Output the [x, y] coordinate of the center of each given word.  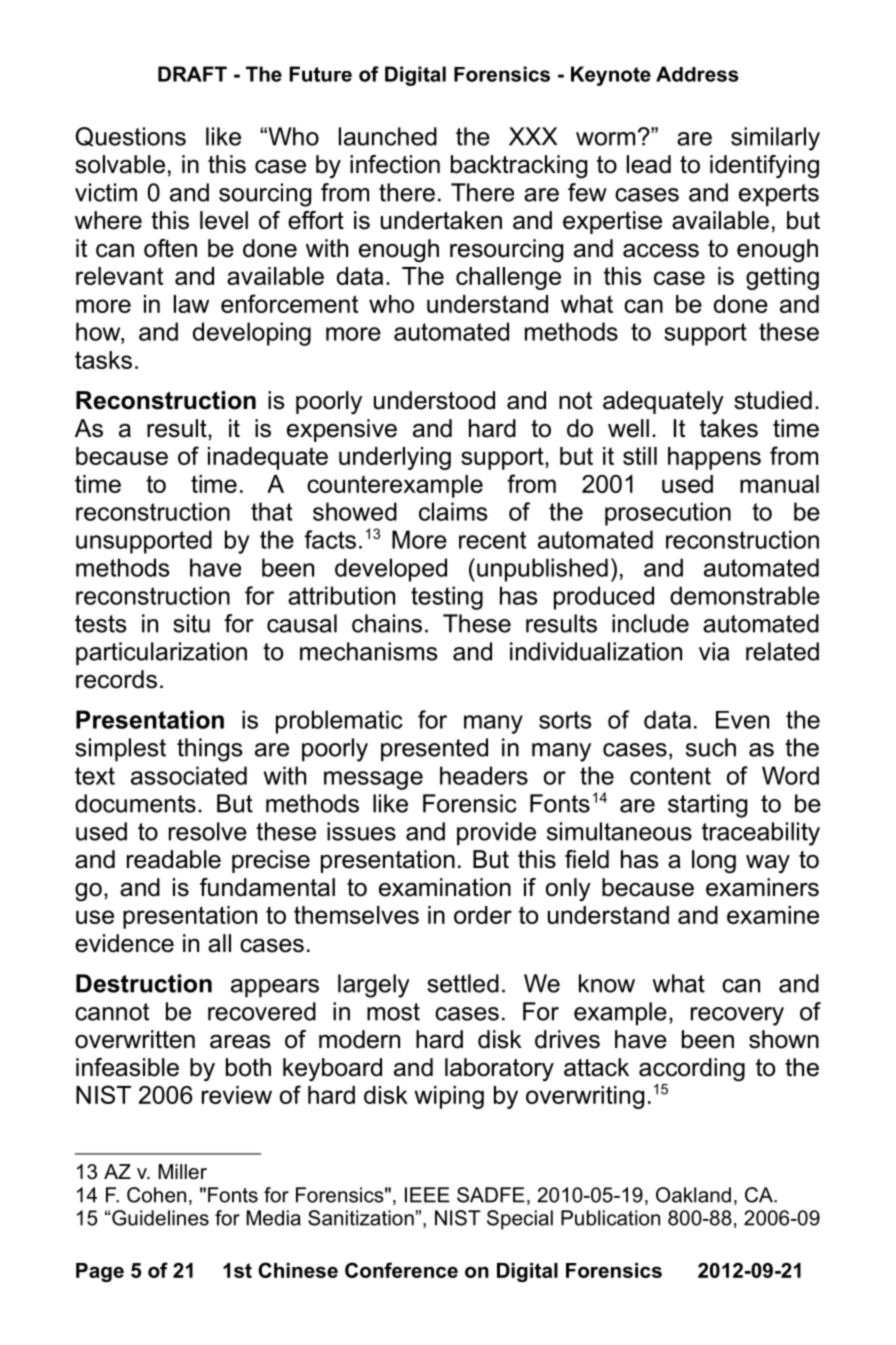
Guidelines [160, 1218]
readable [174, 859]
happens [714, 458]
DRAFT [192, 74]
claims [453, 511]
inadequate [268, 458]
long [714, 862]
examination [445, 887]
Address [697, 74]
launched [388, 136]
